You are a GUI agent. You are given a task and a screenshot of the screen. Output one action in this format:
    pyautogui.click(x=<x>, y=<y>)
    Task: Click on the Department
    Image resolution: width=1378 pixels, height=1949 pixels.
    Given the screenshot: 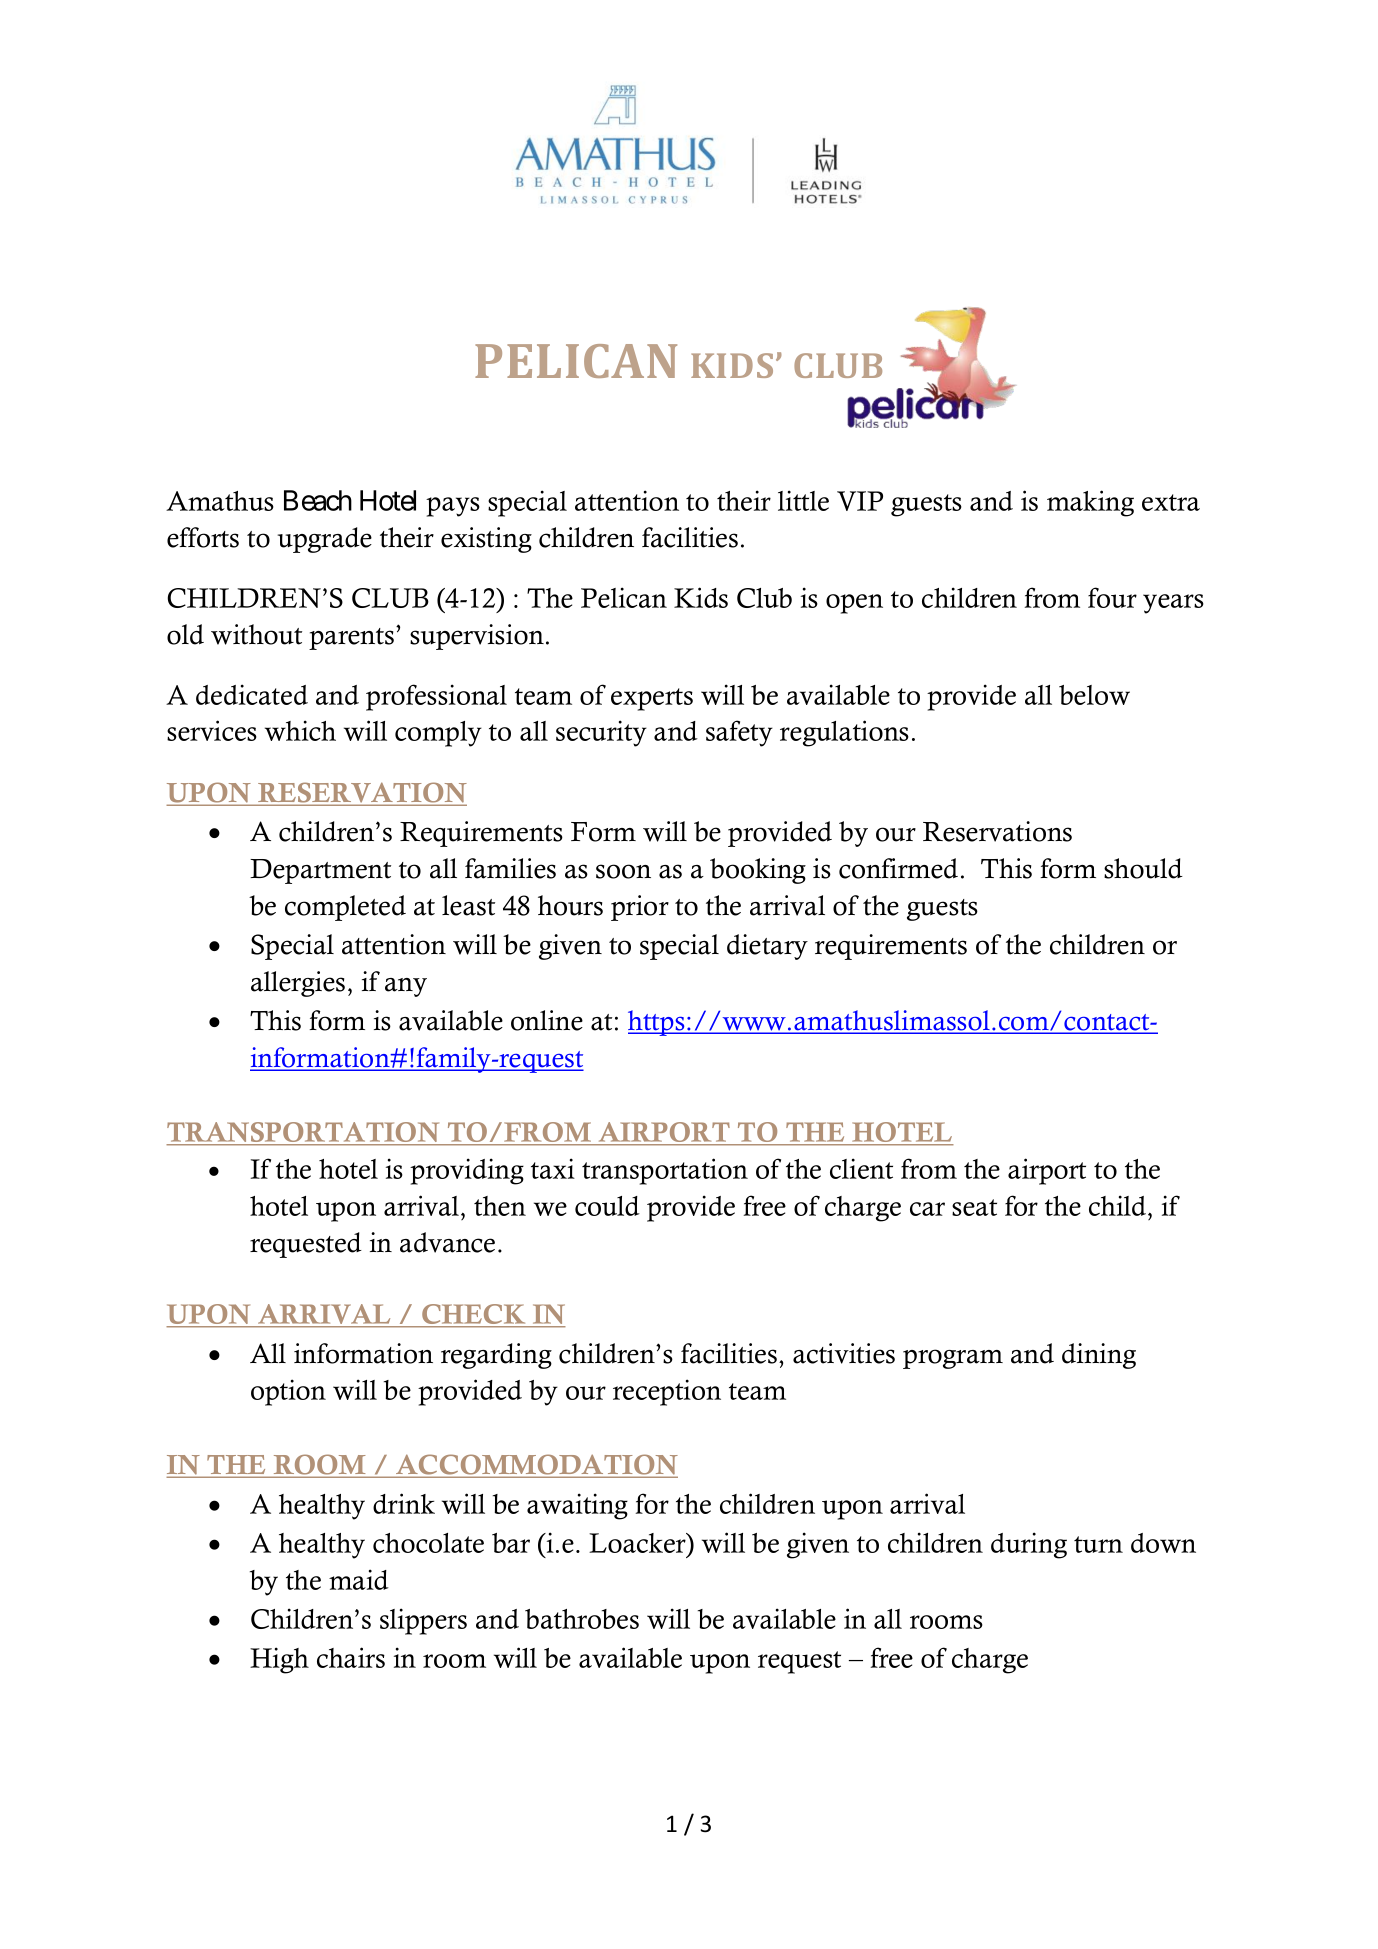 What is the action you would take?
    pyautogui.click(x=320, y=871)
